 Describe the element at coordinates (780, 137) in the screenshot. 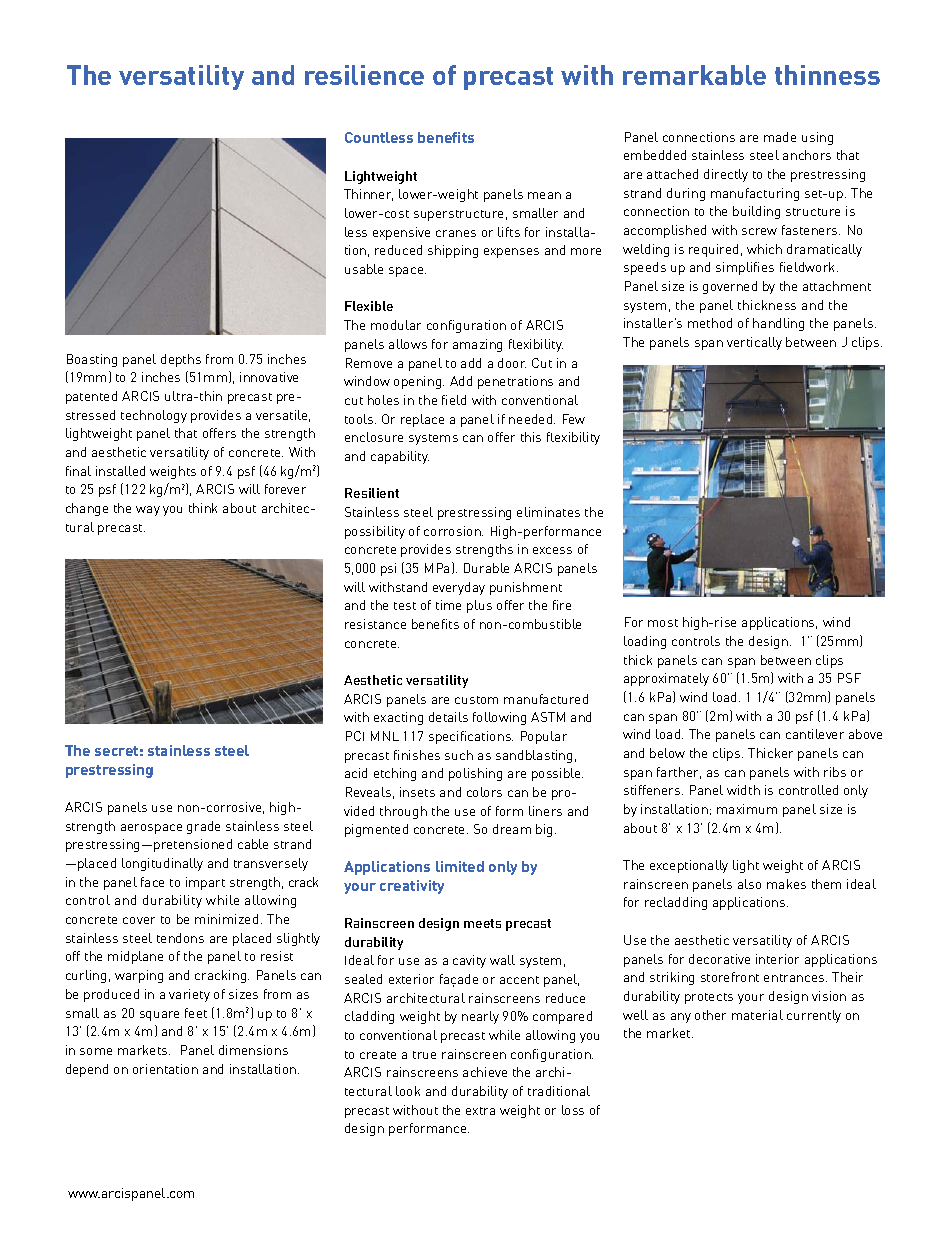

I see `made` at that location.
